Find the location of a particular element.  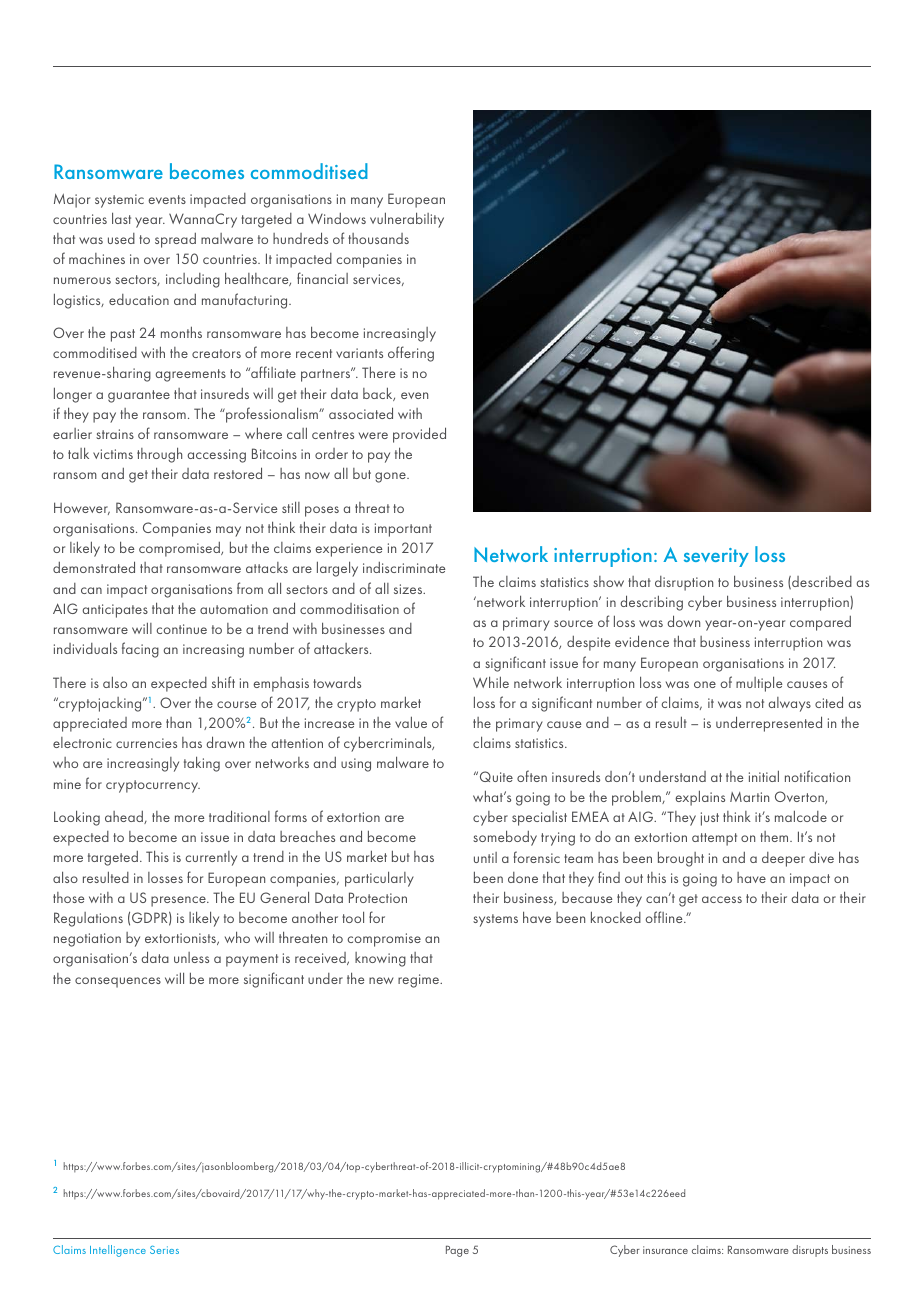

value is located at coordinates (411, 722).
